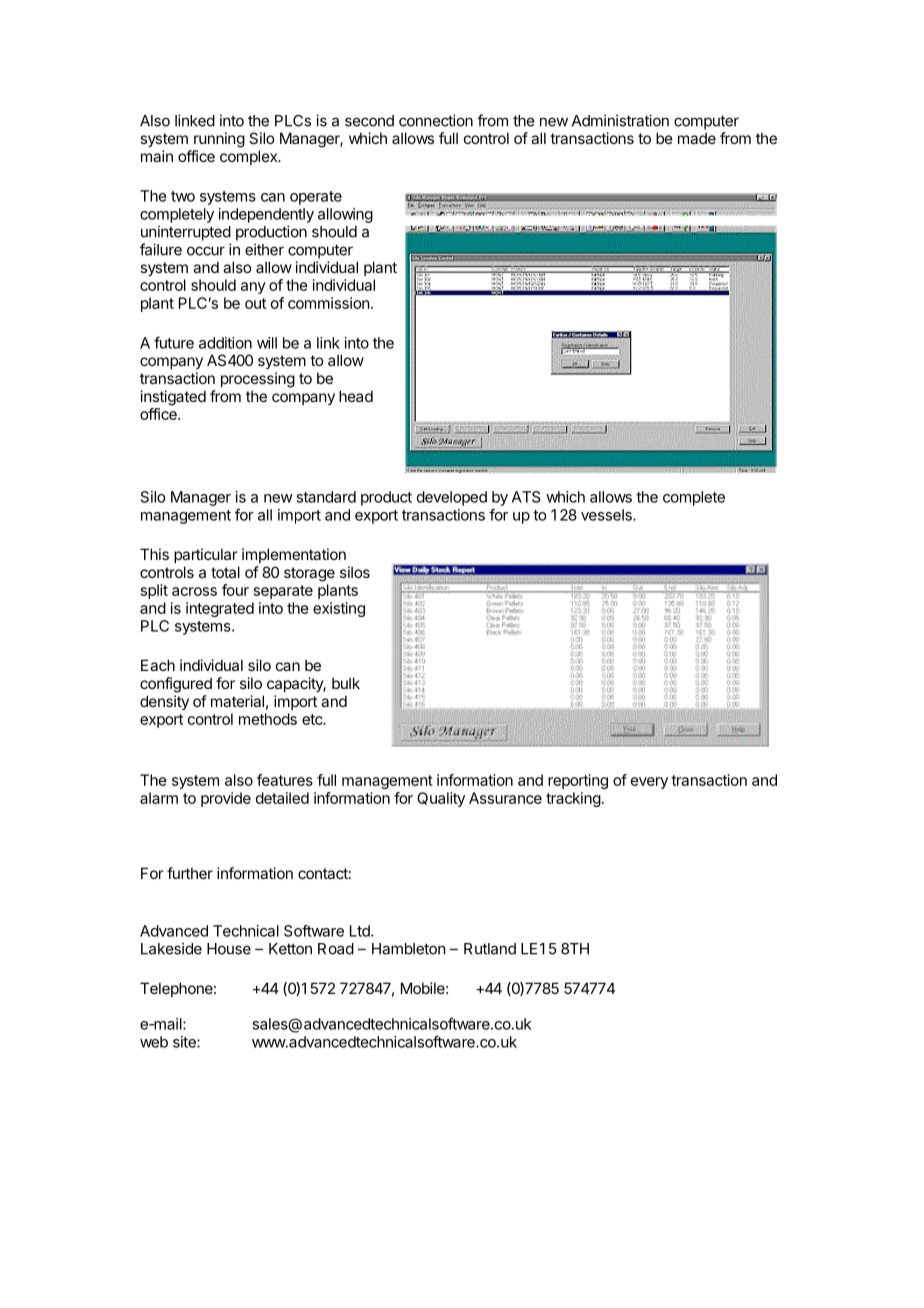 The image size is (924, 1308). Describe the element at coordinates (441, 799) in the screenshot. I see `Quality` at that location.
